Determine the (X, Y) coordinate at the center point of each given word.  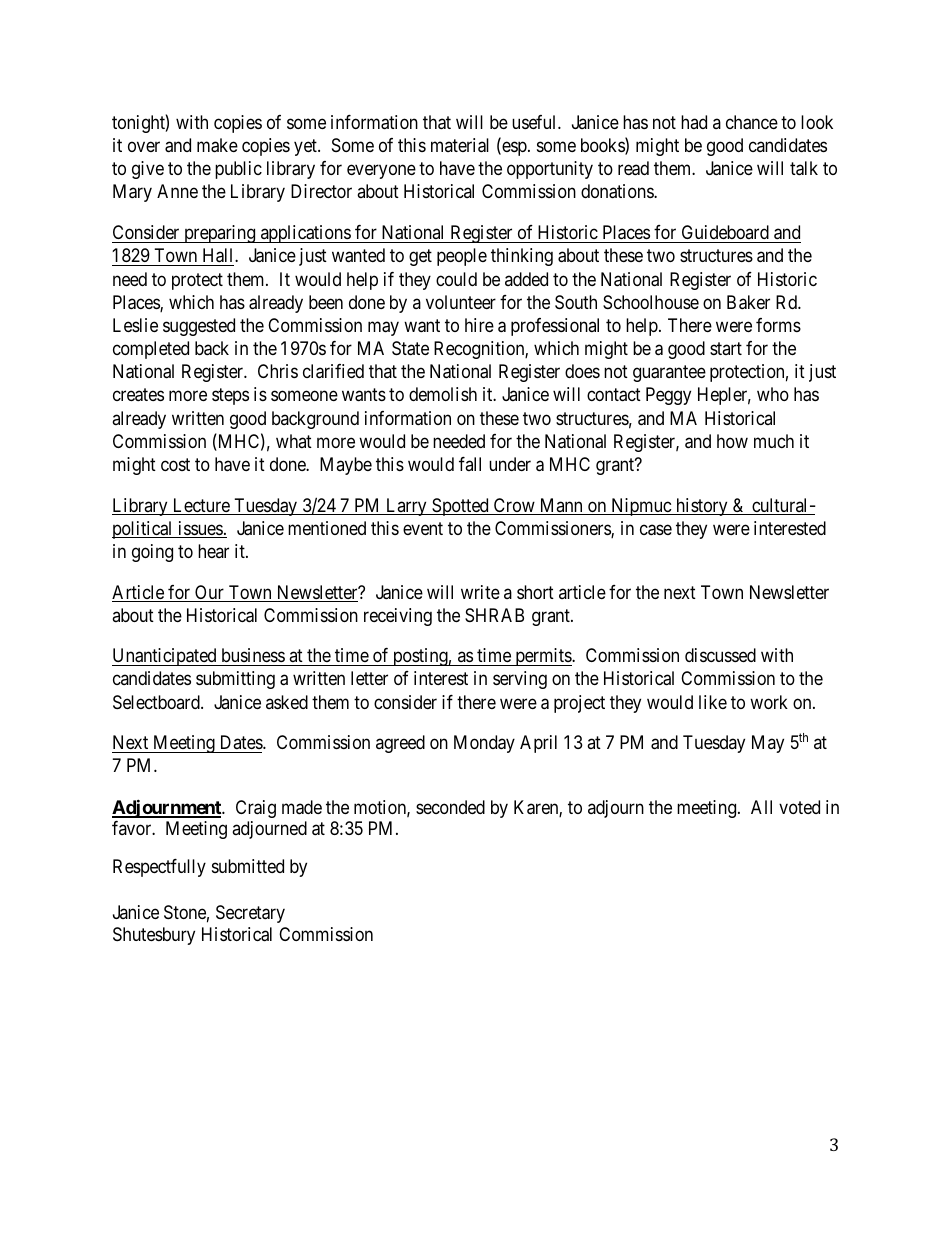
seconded (450, 807)
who (773, 394)
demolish (443, 394)
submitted (248, 866)
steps (230, 397)
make (217, 145)
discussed (720, 655)
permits (543, 657)
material (460, 145)
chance (752, 122)
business (253, 655)
